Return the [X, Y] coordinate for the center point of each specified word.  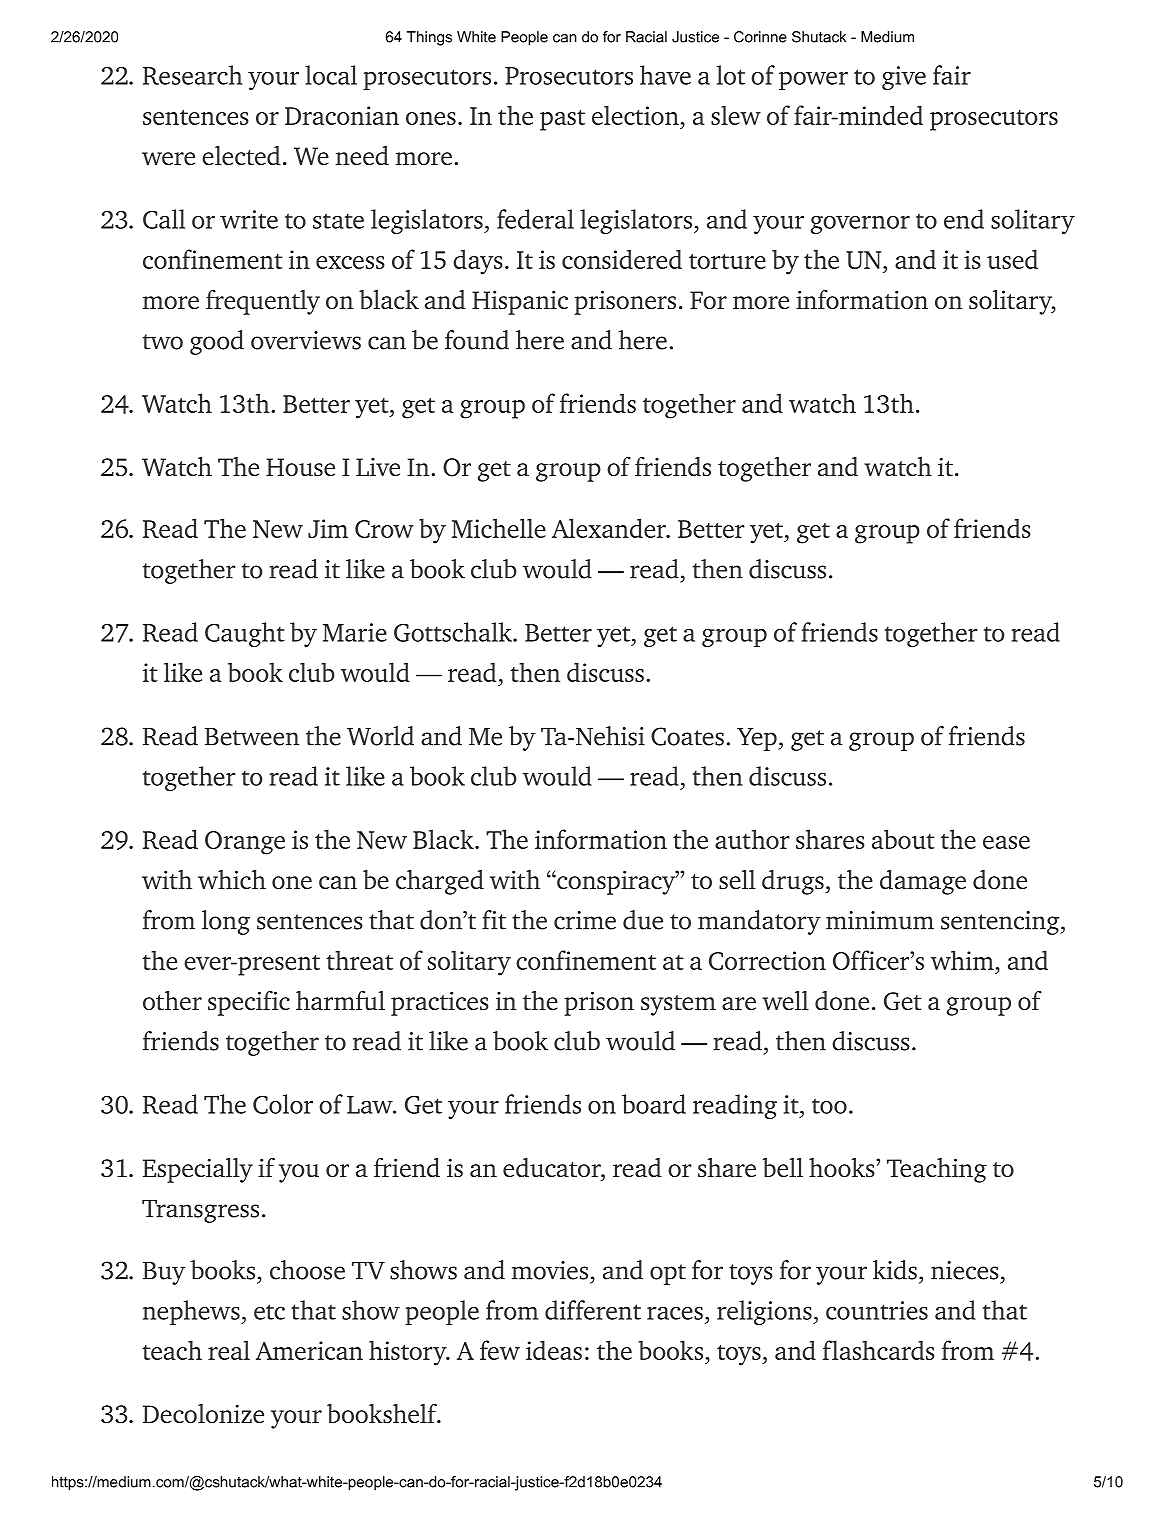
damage [923, 882]
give [904, 78]
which [232, 879]
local [331, 75]
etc [269, 1312]
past [562, 120]
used [1012, 259]
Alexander [610, 528]
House [300, 467]
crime [585, 920]
